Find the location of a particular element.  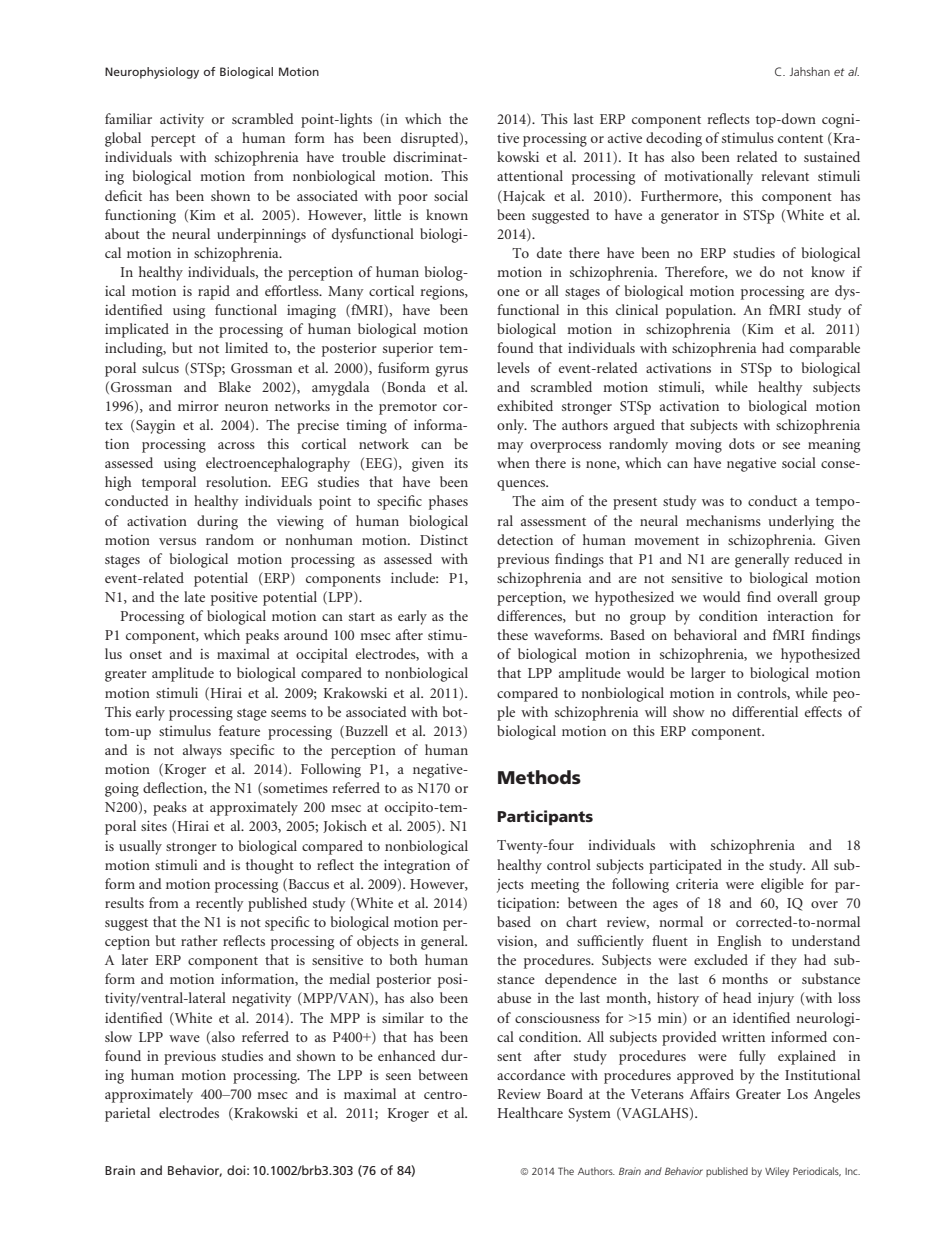

trouble is located at coordinates (364, 156).
